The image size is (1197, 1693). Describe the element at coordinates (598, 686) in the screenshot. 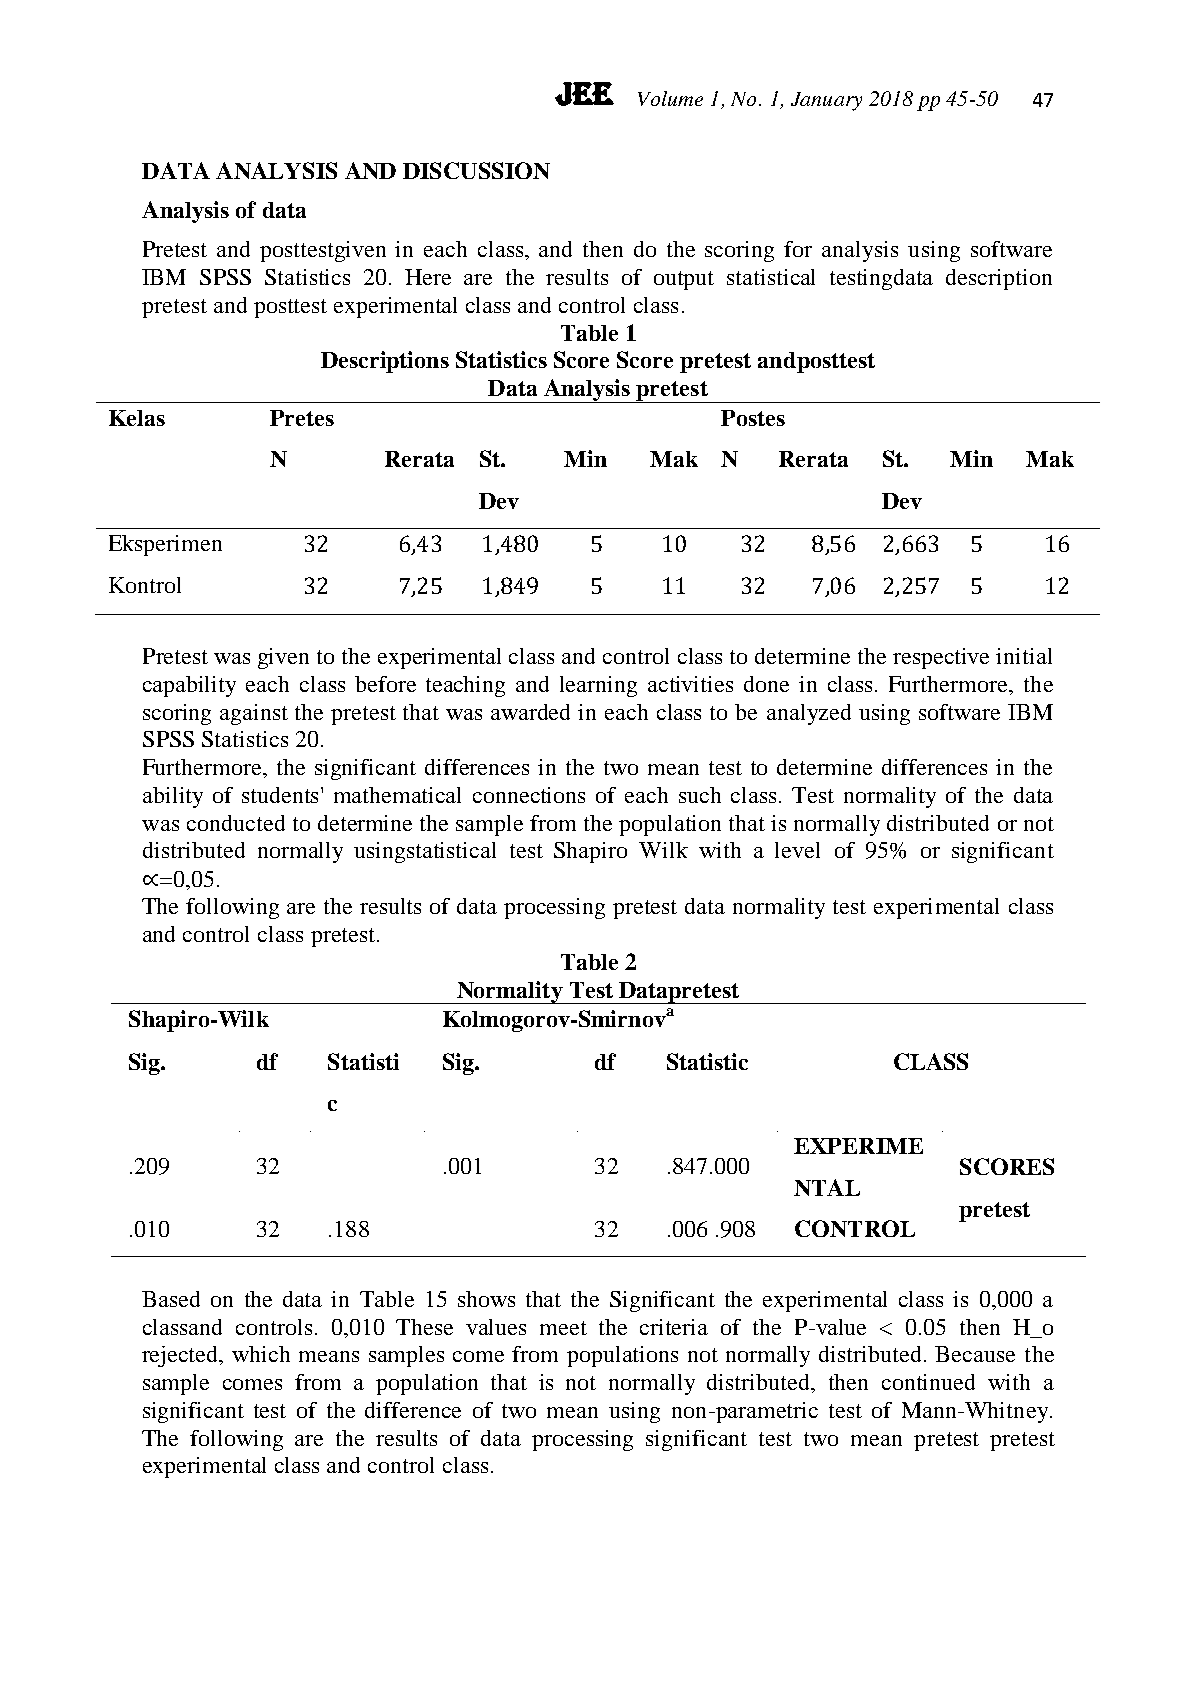

I see `learning` at that location.
